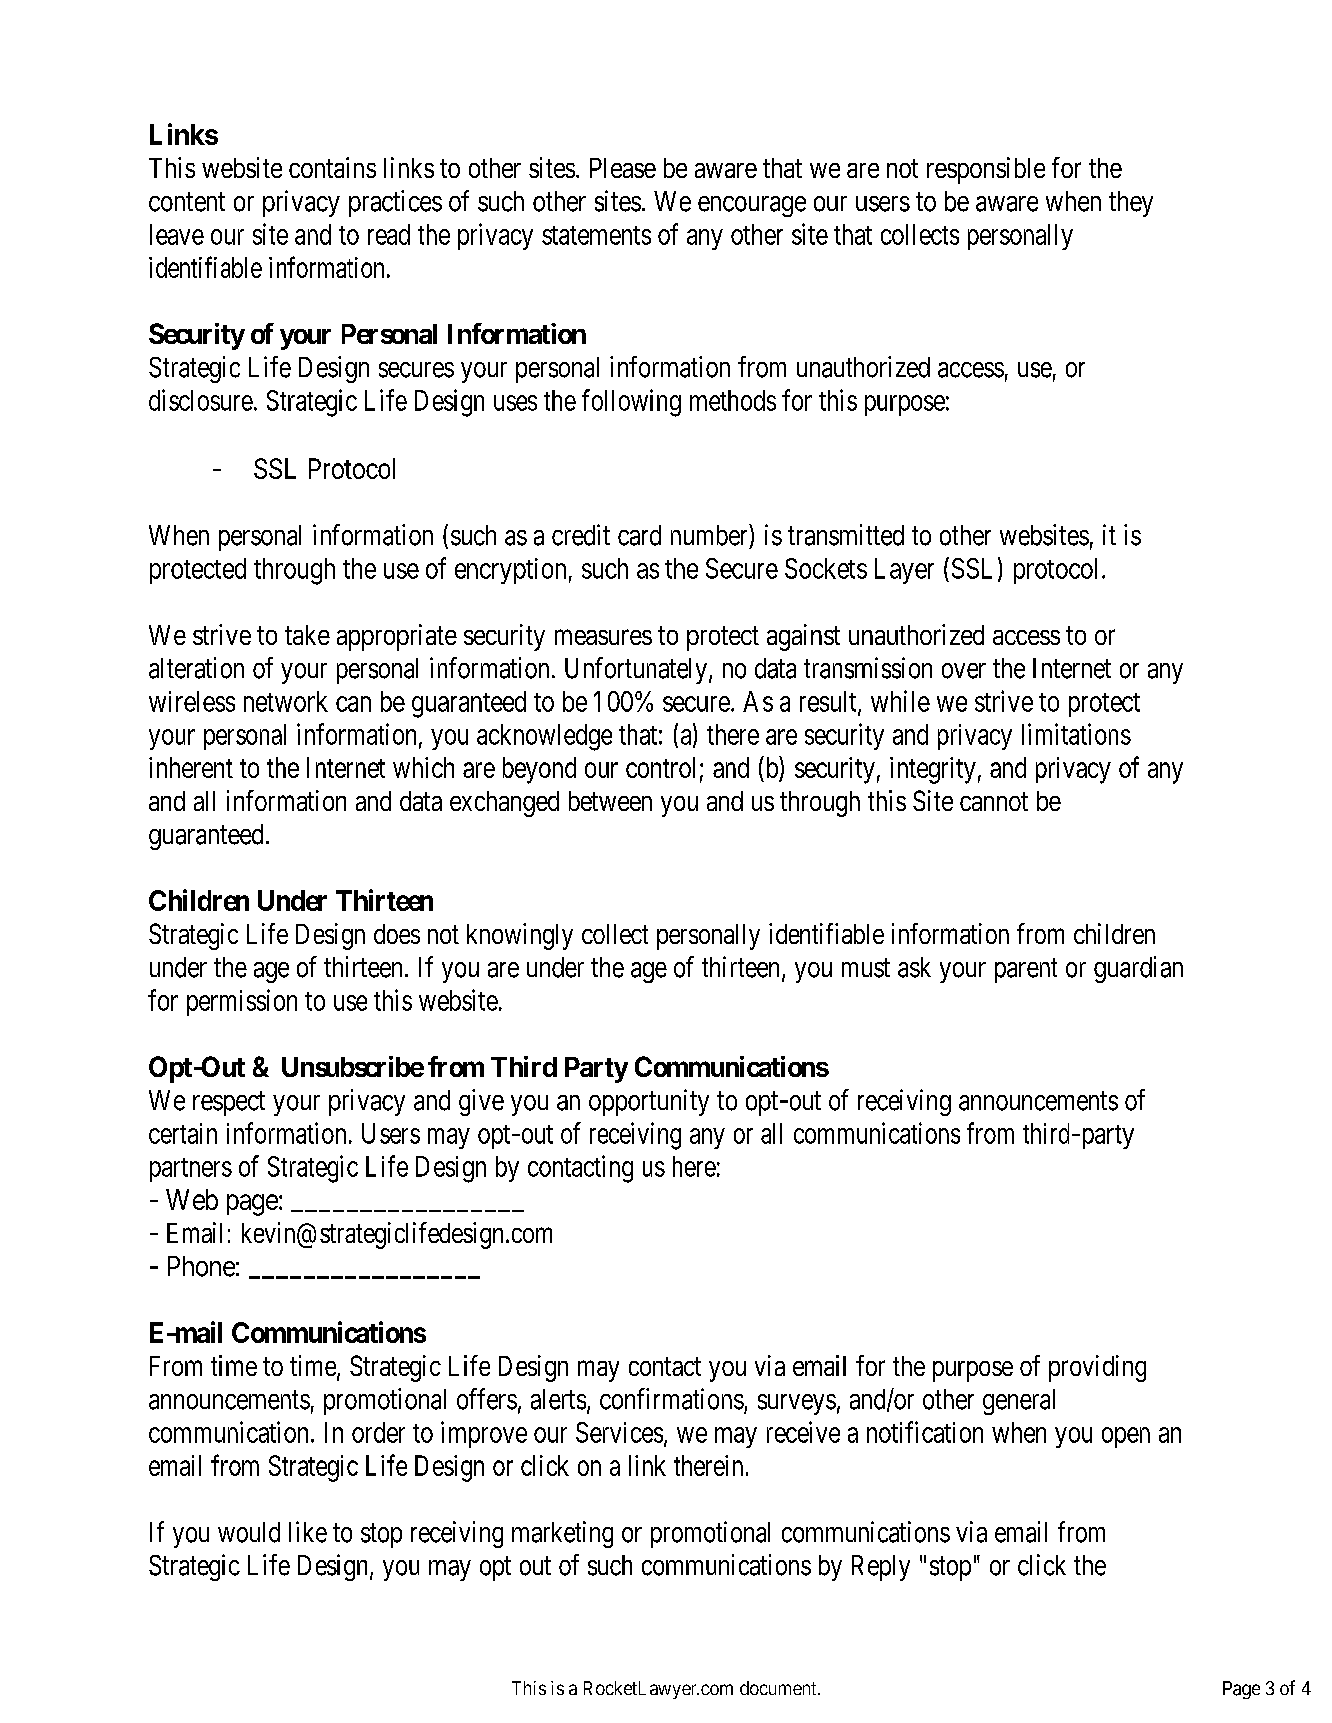 The width and height of the screenshot is (1332, 1723). I want to click on responsible, so click(986, 170).
